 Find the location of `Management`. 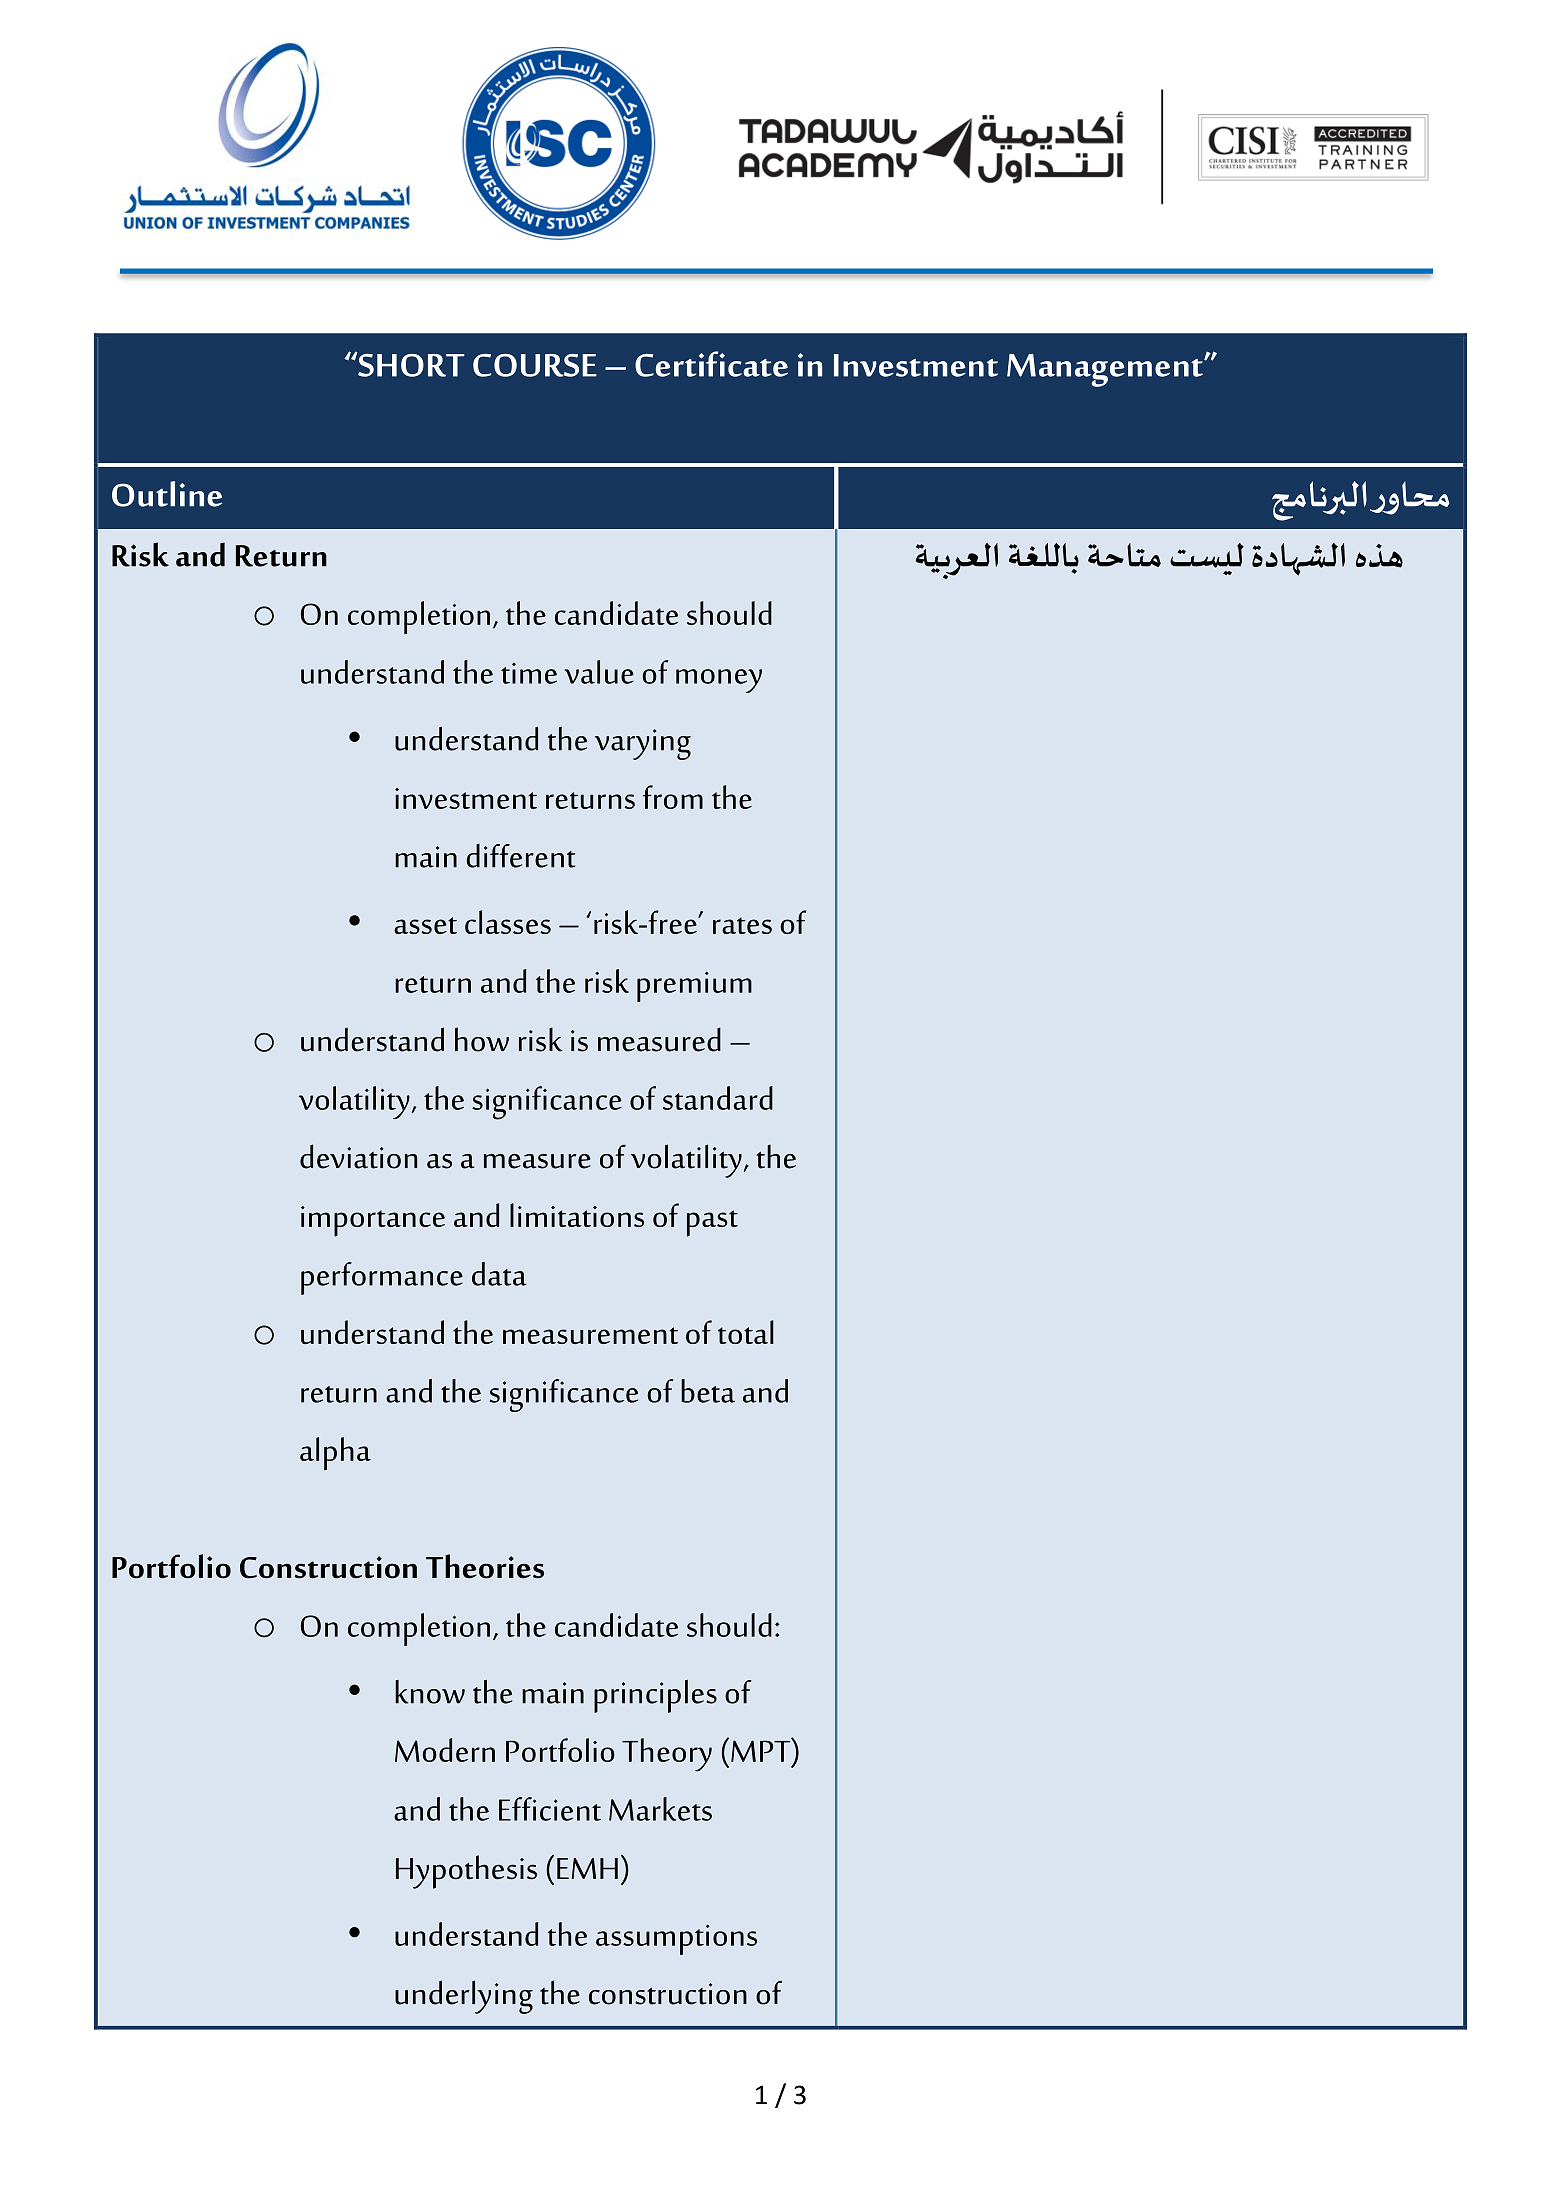

Management is located at coordinates (1106, 370).
